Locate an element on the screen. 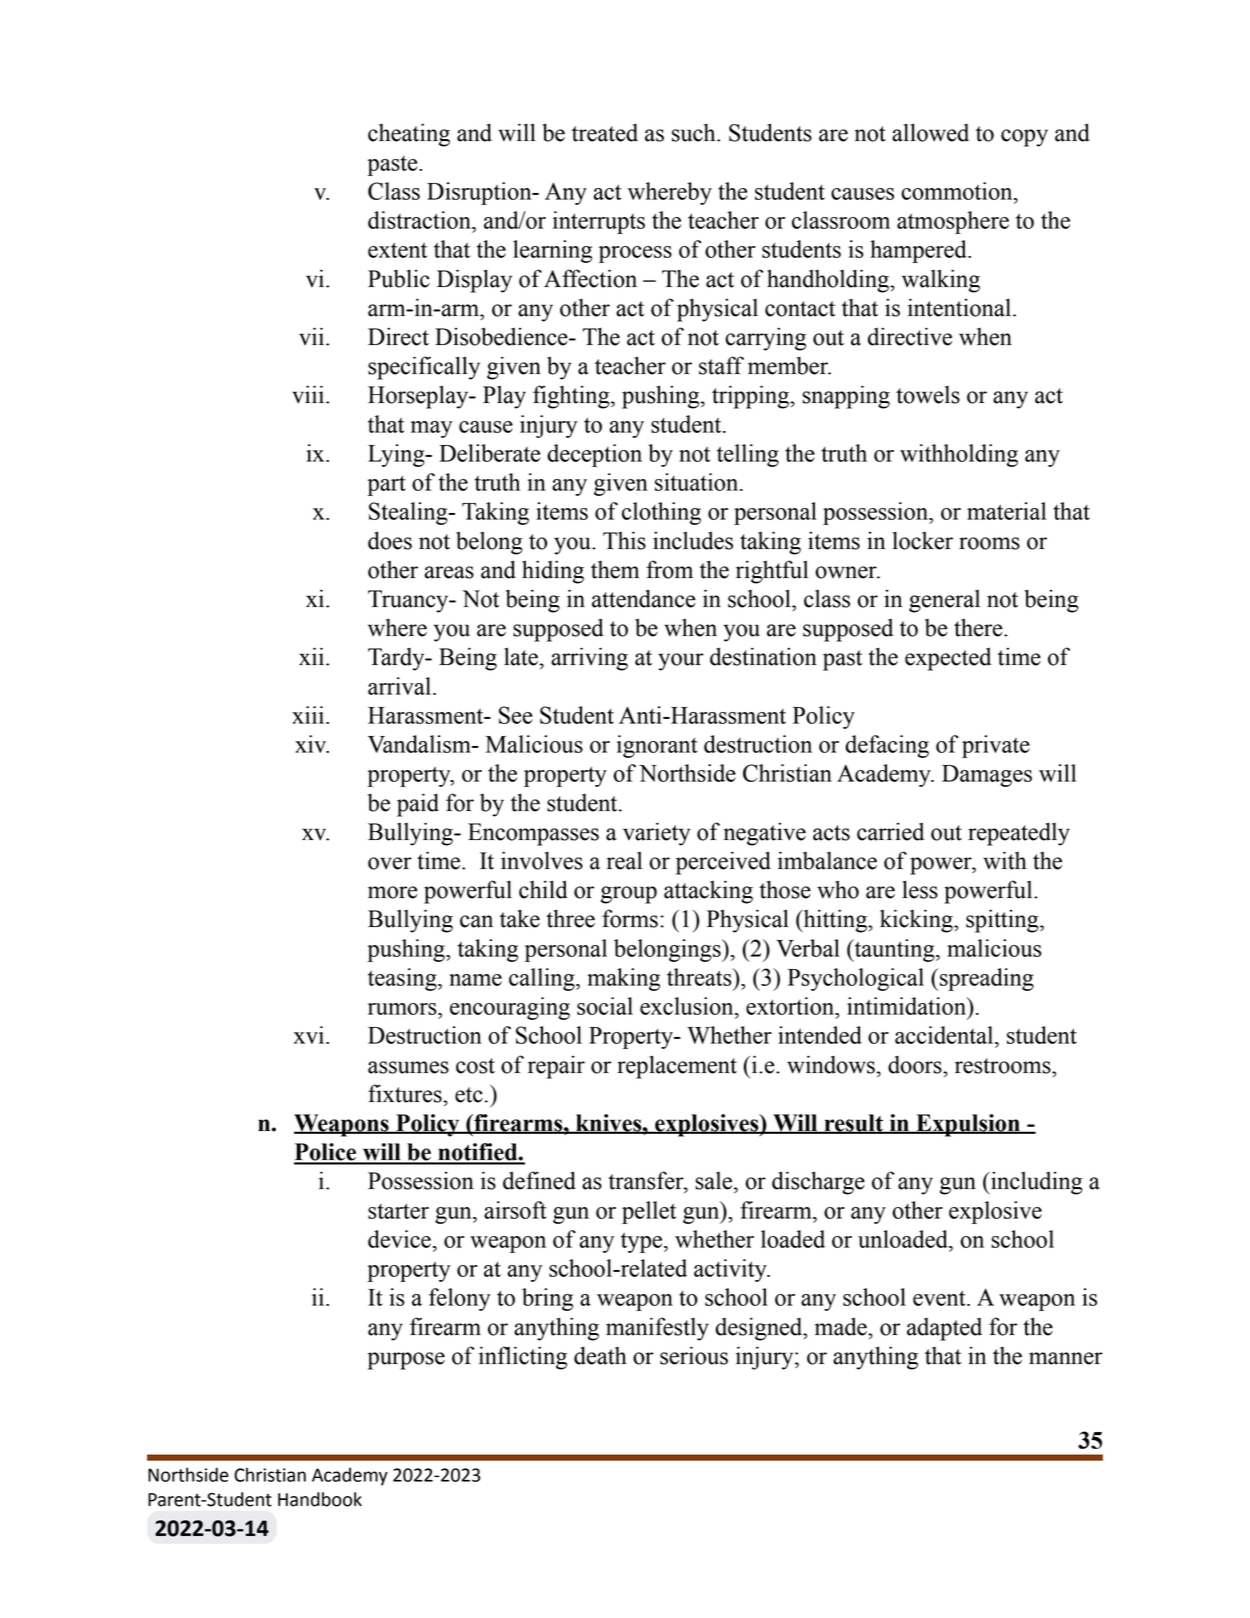 The height and width of the screenshot is (1618, 1250). Damages is located at coordinates (987, 776).
